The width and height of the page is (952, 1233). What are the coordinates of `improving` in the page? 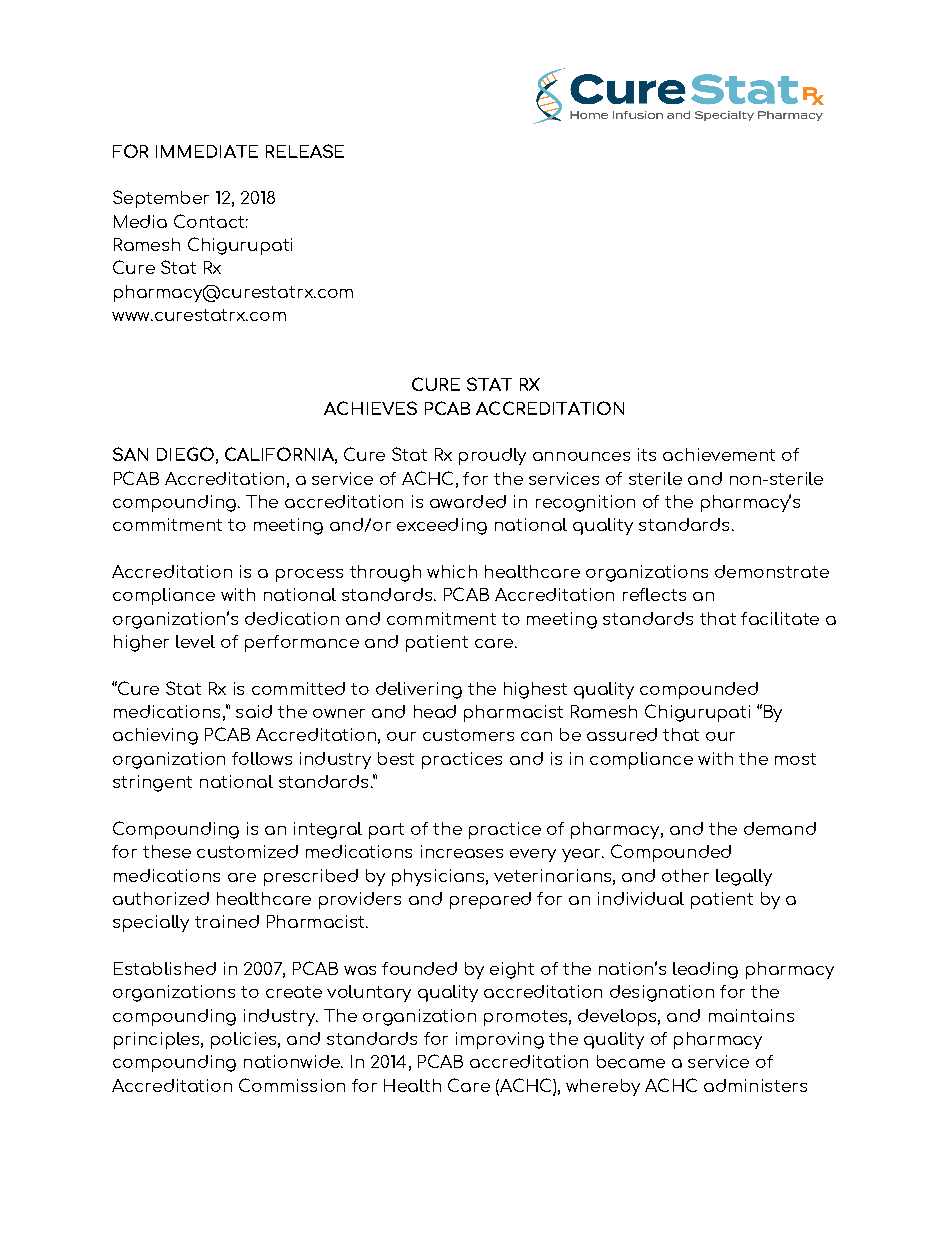 It's located at (500, 1040).
